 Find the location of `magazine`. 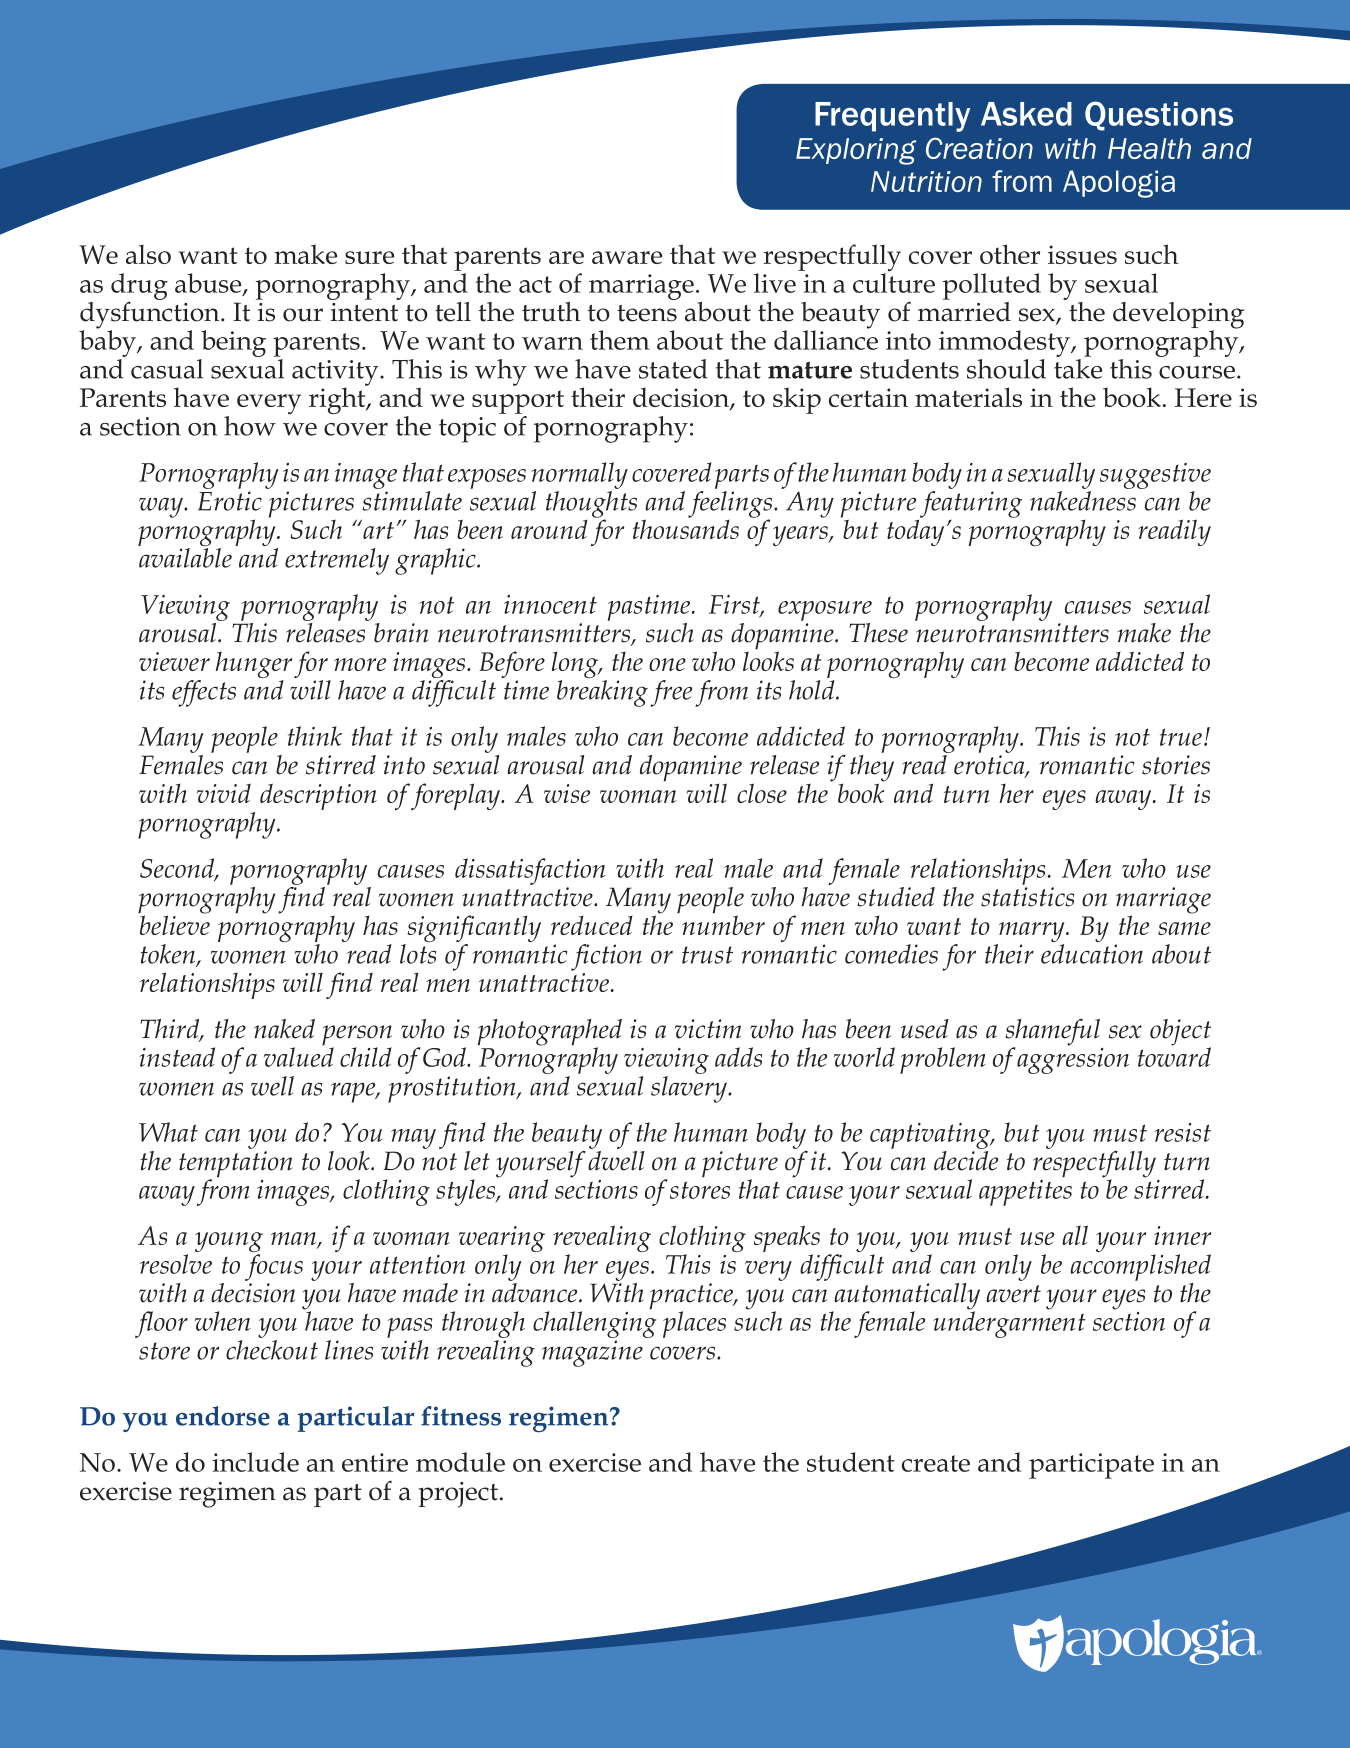

magazine is located at coordinates (592, 1353).
